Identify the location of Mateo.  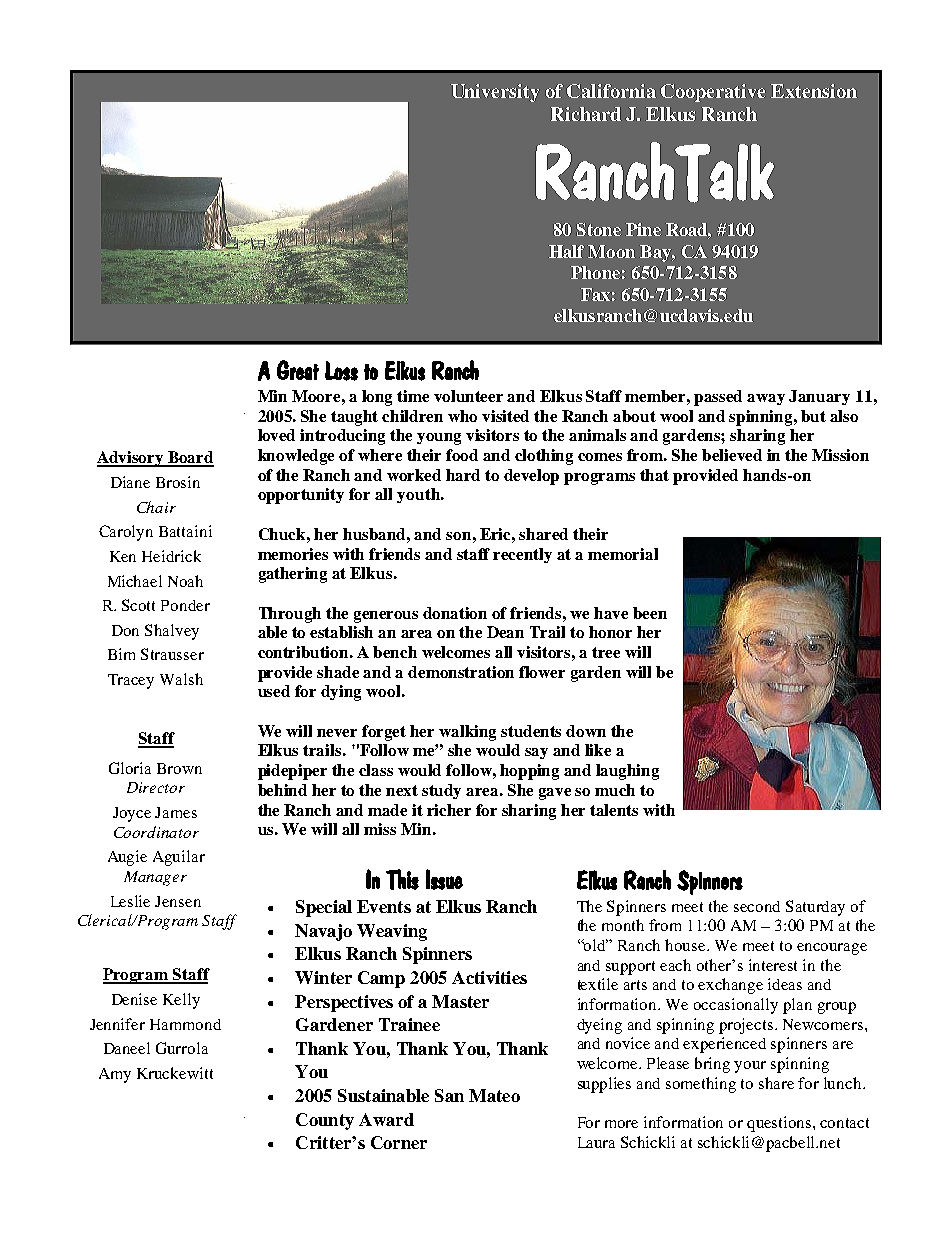
(494, 1095).
